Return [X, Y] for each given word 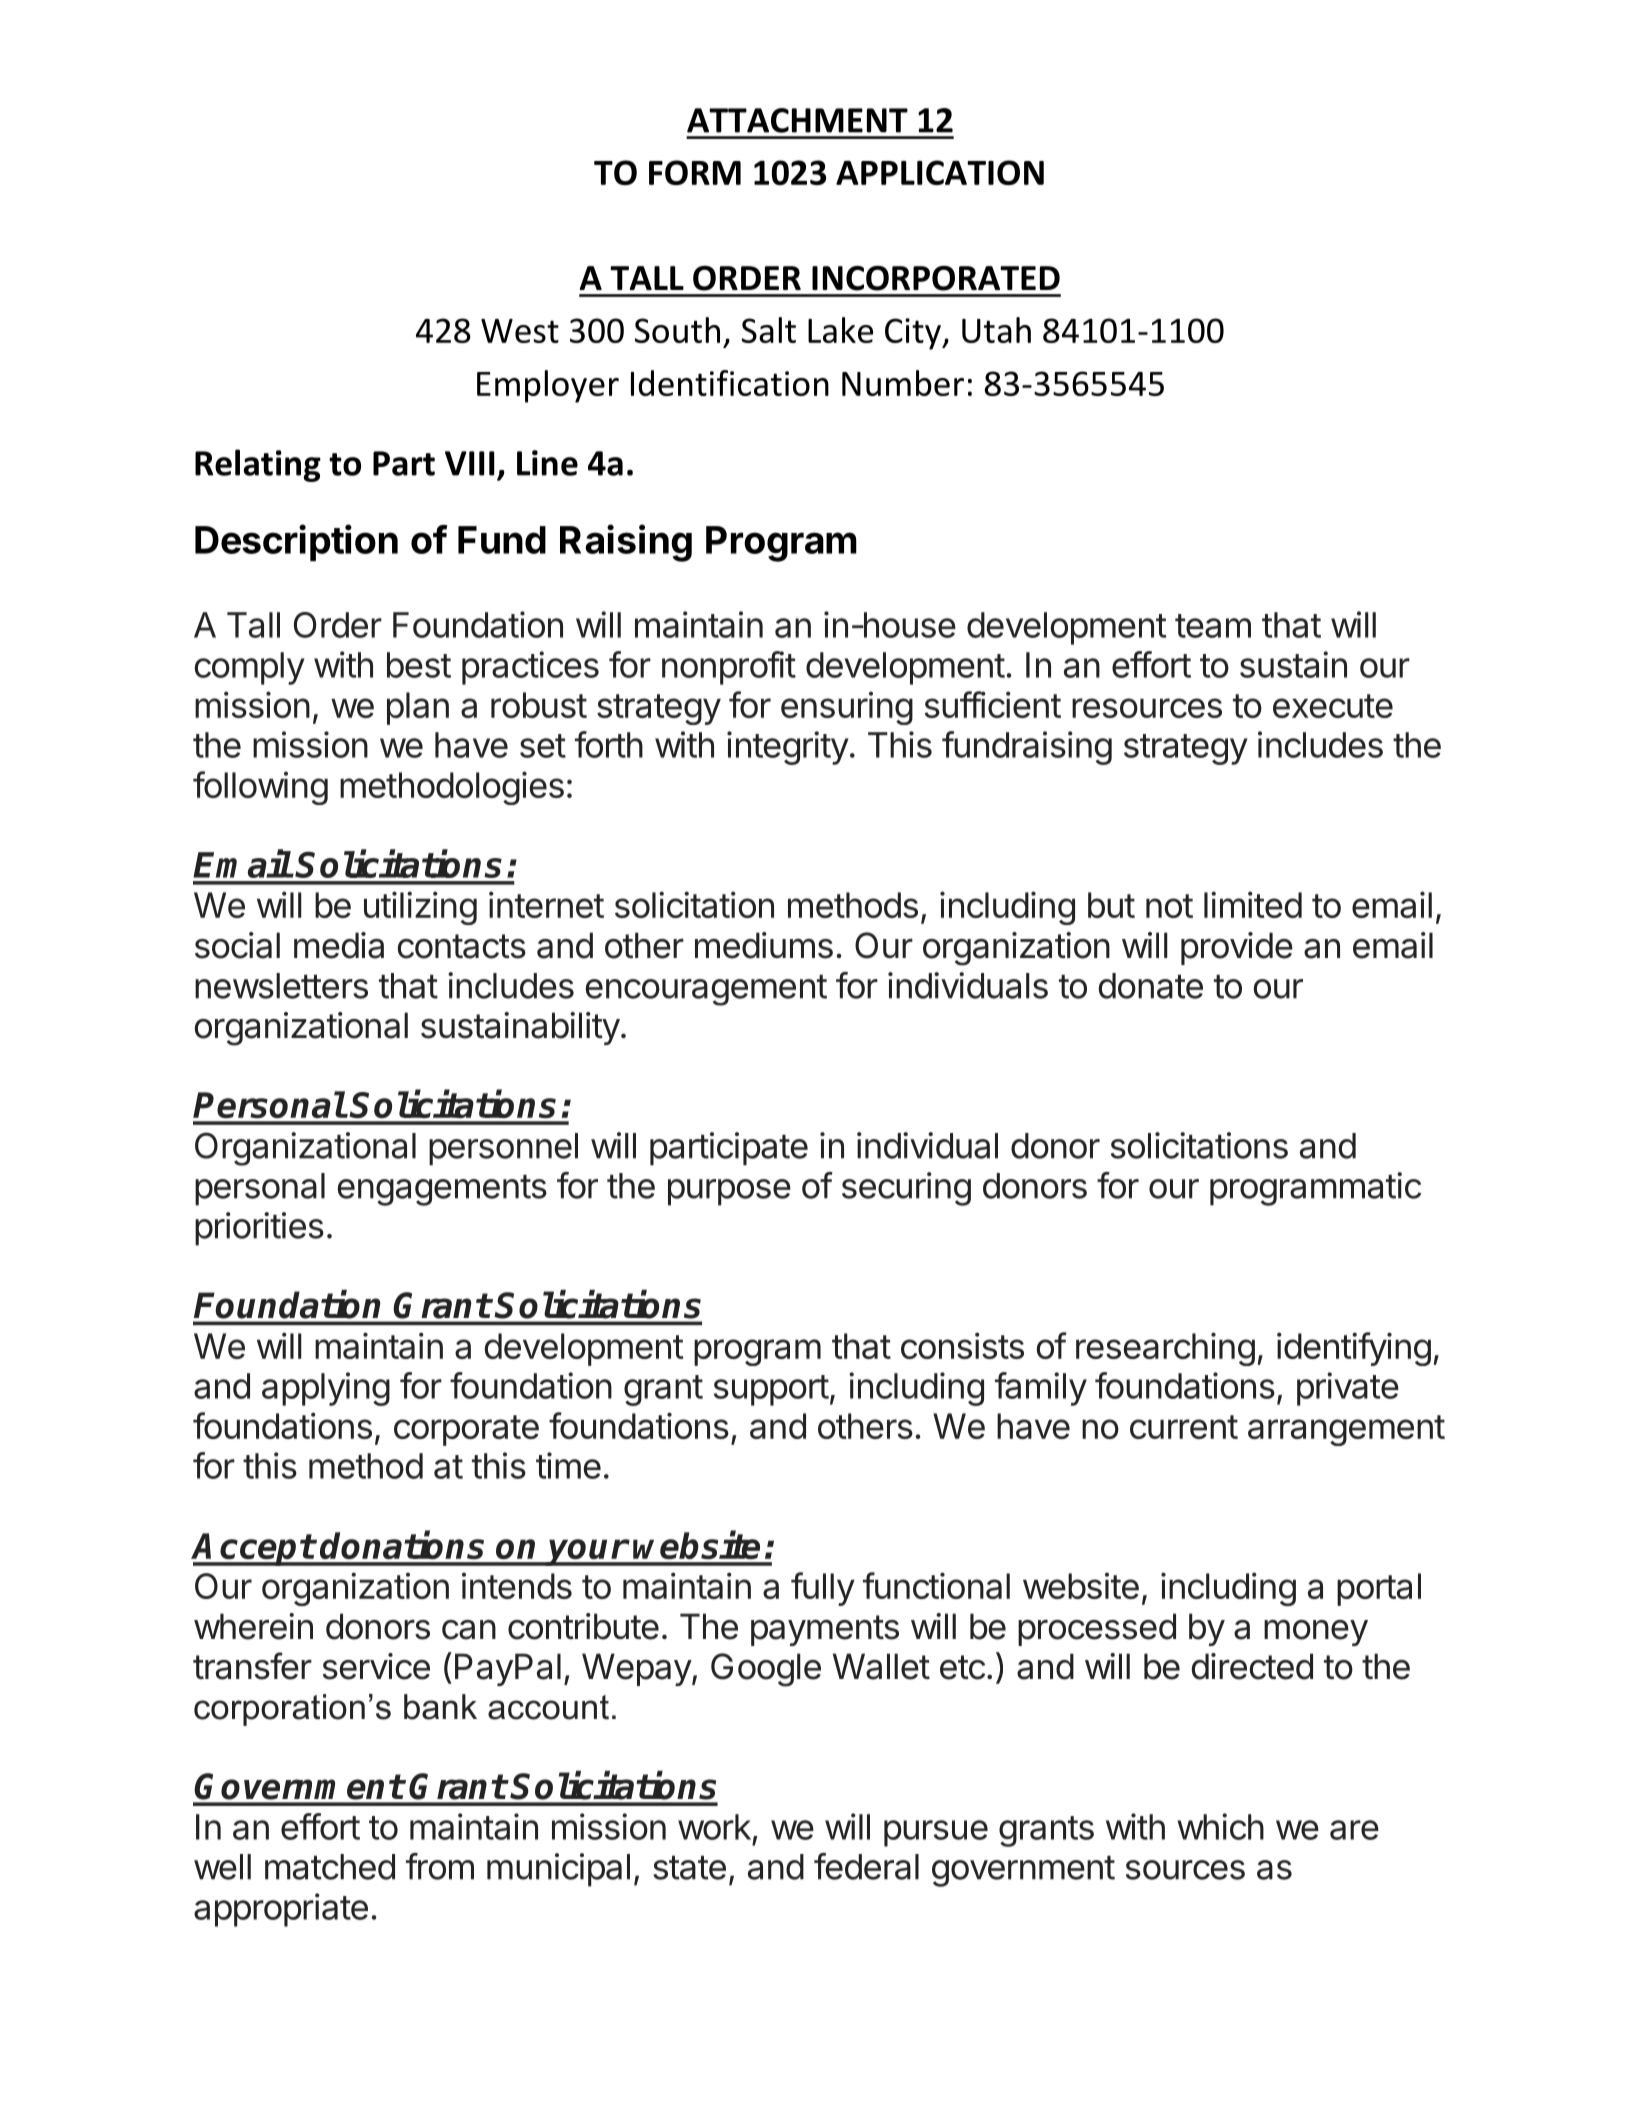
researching [1165, 1349]
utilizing [420, 908]
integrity [788, 748]
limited [1253, 904]
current [1184, 1427]
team [1213, 626]
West [520, 331]
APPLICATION [940, 172]
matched [330, 1867]
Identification [730, 383]
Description [296, 542]
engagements [442, 1190]
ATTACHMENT [797, 120]
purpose [729, 1192]
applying [326, 1389]
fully [823, 1589]
